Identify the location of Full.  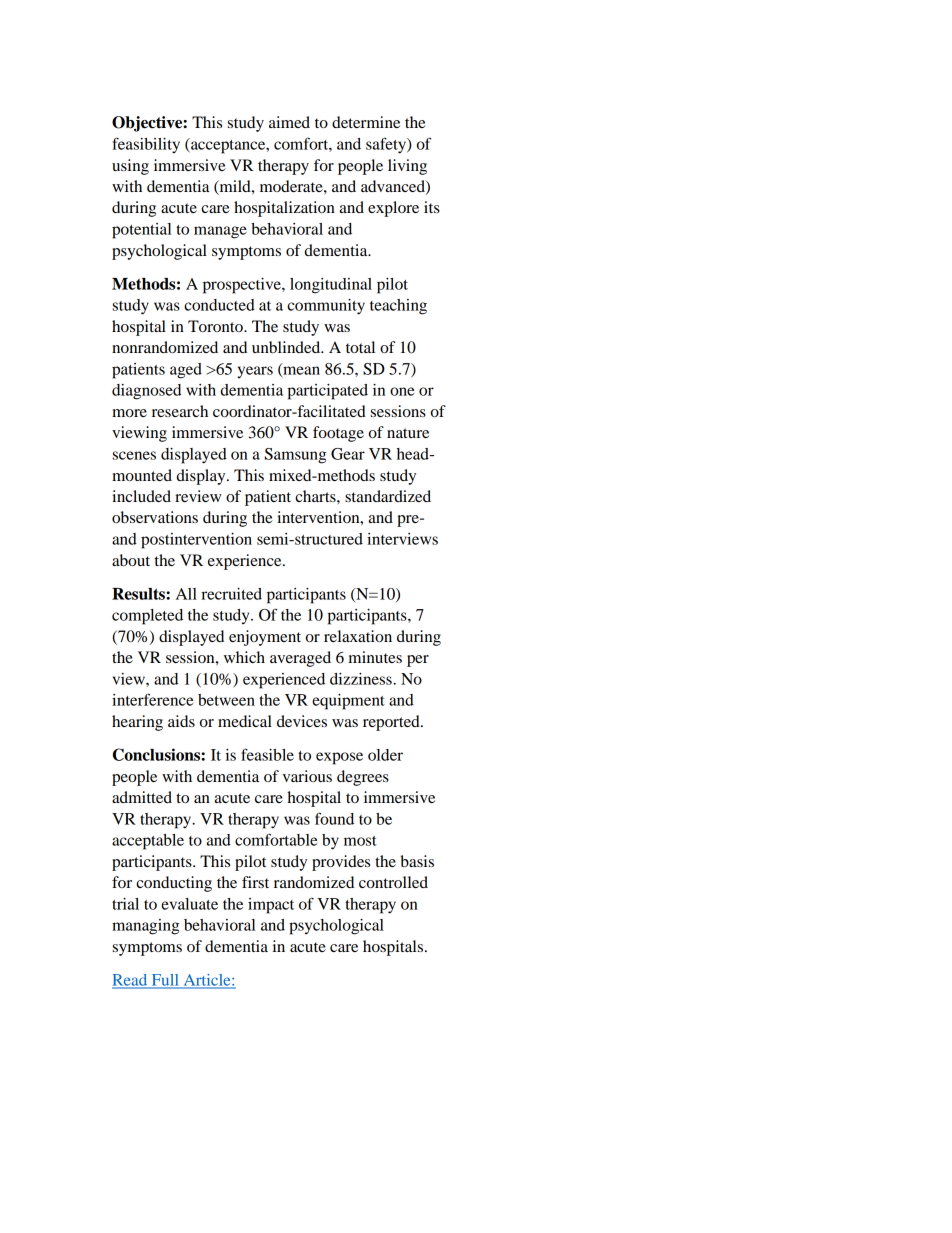
(165, 981).
